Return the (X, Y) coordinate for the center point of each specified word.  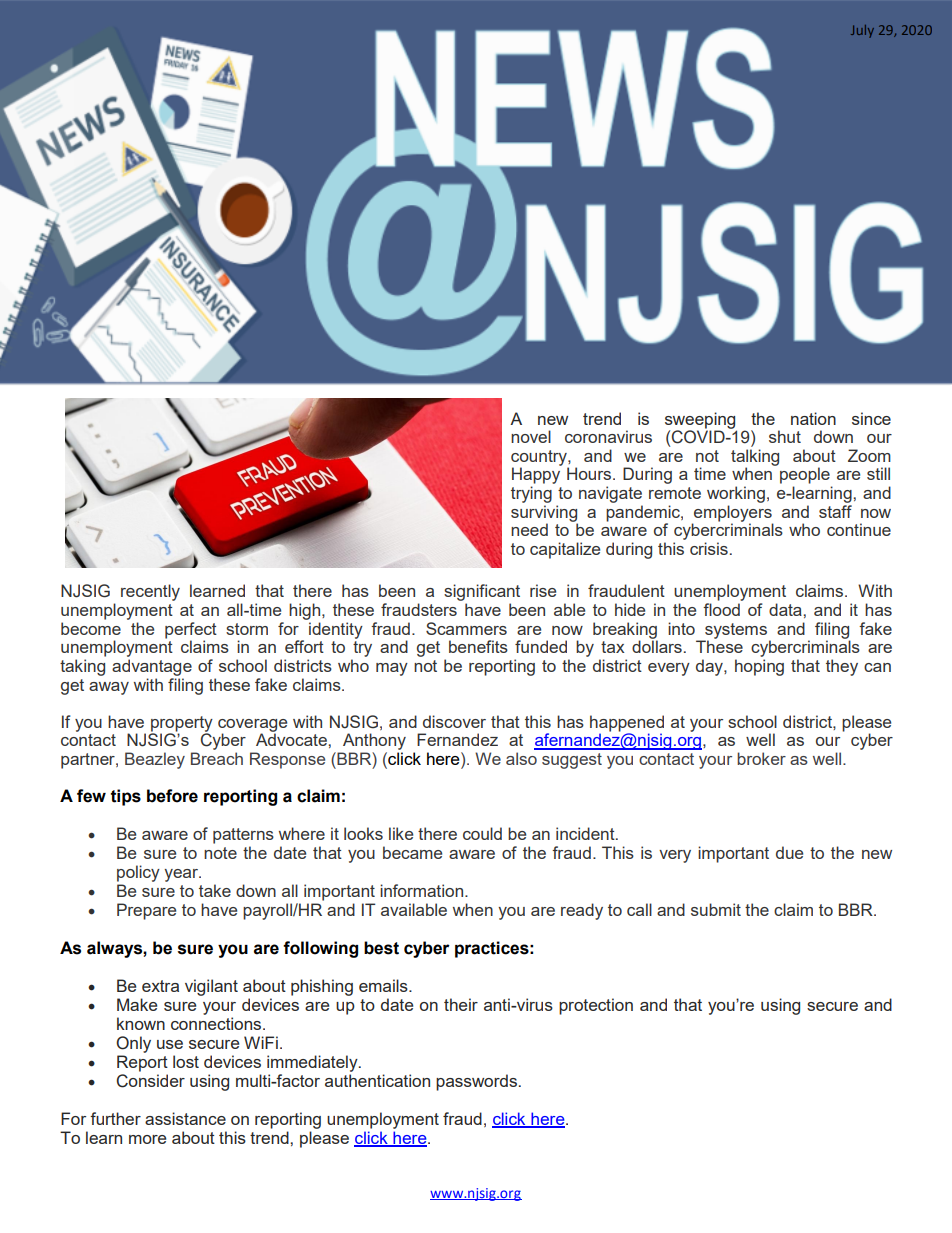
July (862, 31)
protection (596, 1006)
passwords (476, 1082)
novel (531, 436)
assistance (185, 1118)
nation (813, 418)
